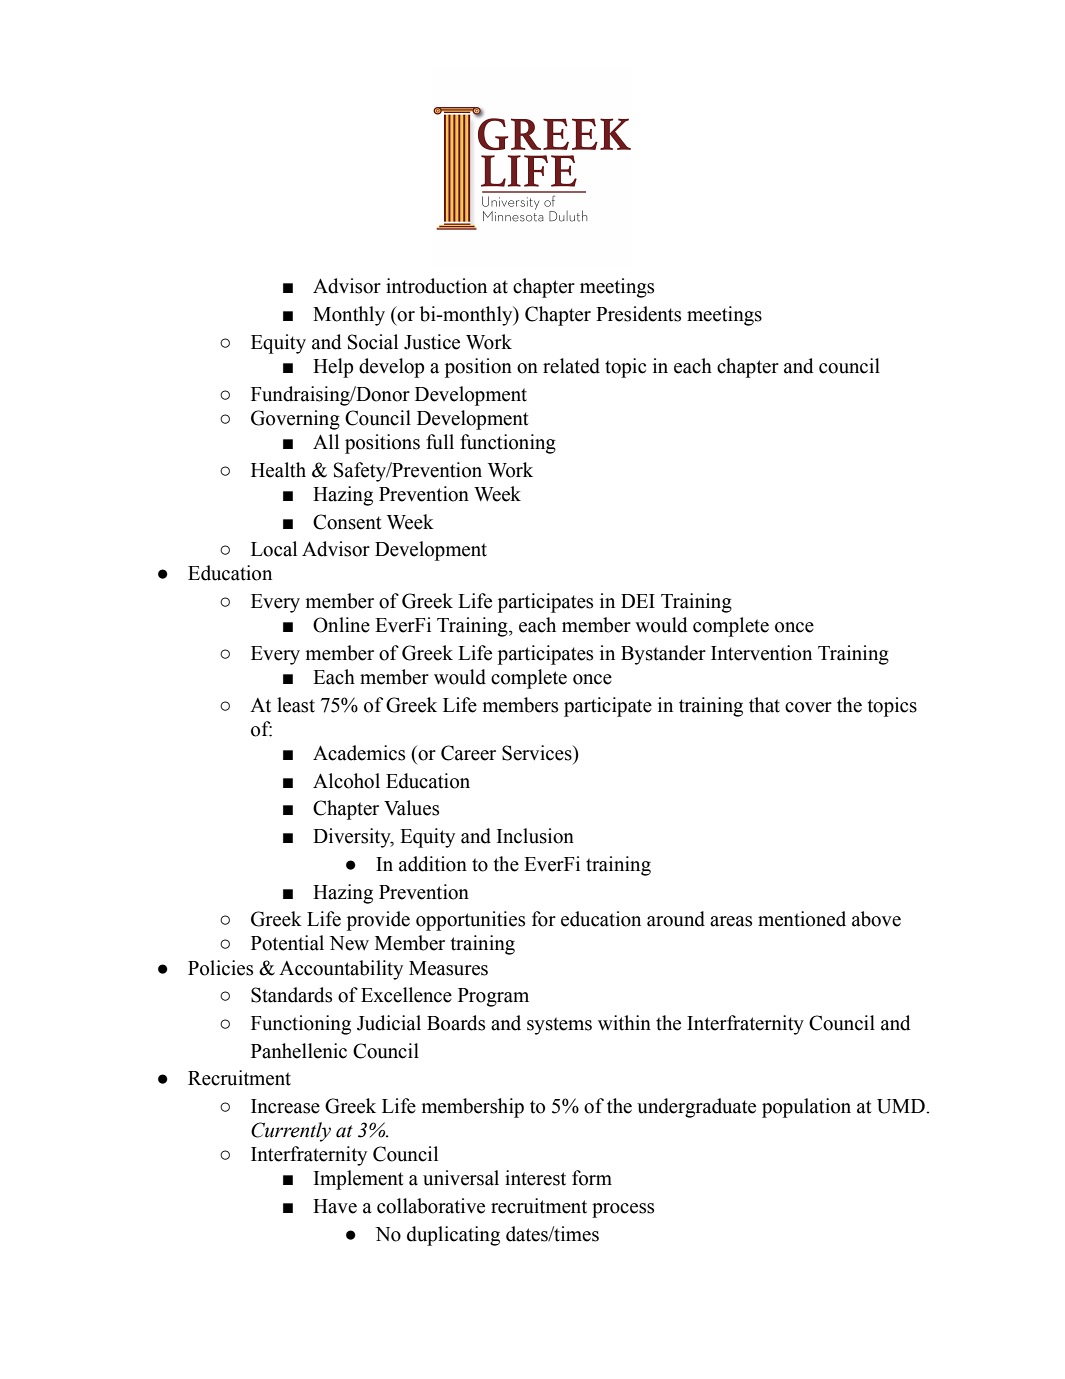  Describe the element at coordinates (373, 342) in the document. I see `Social` at that location.
